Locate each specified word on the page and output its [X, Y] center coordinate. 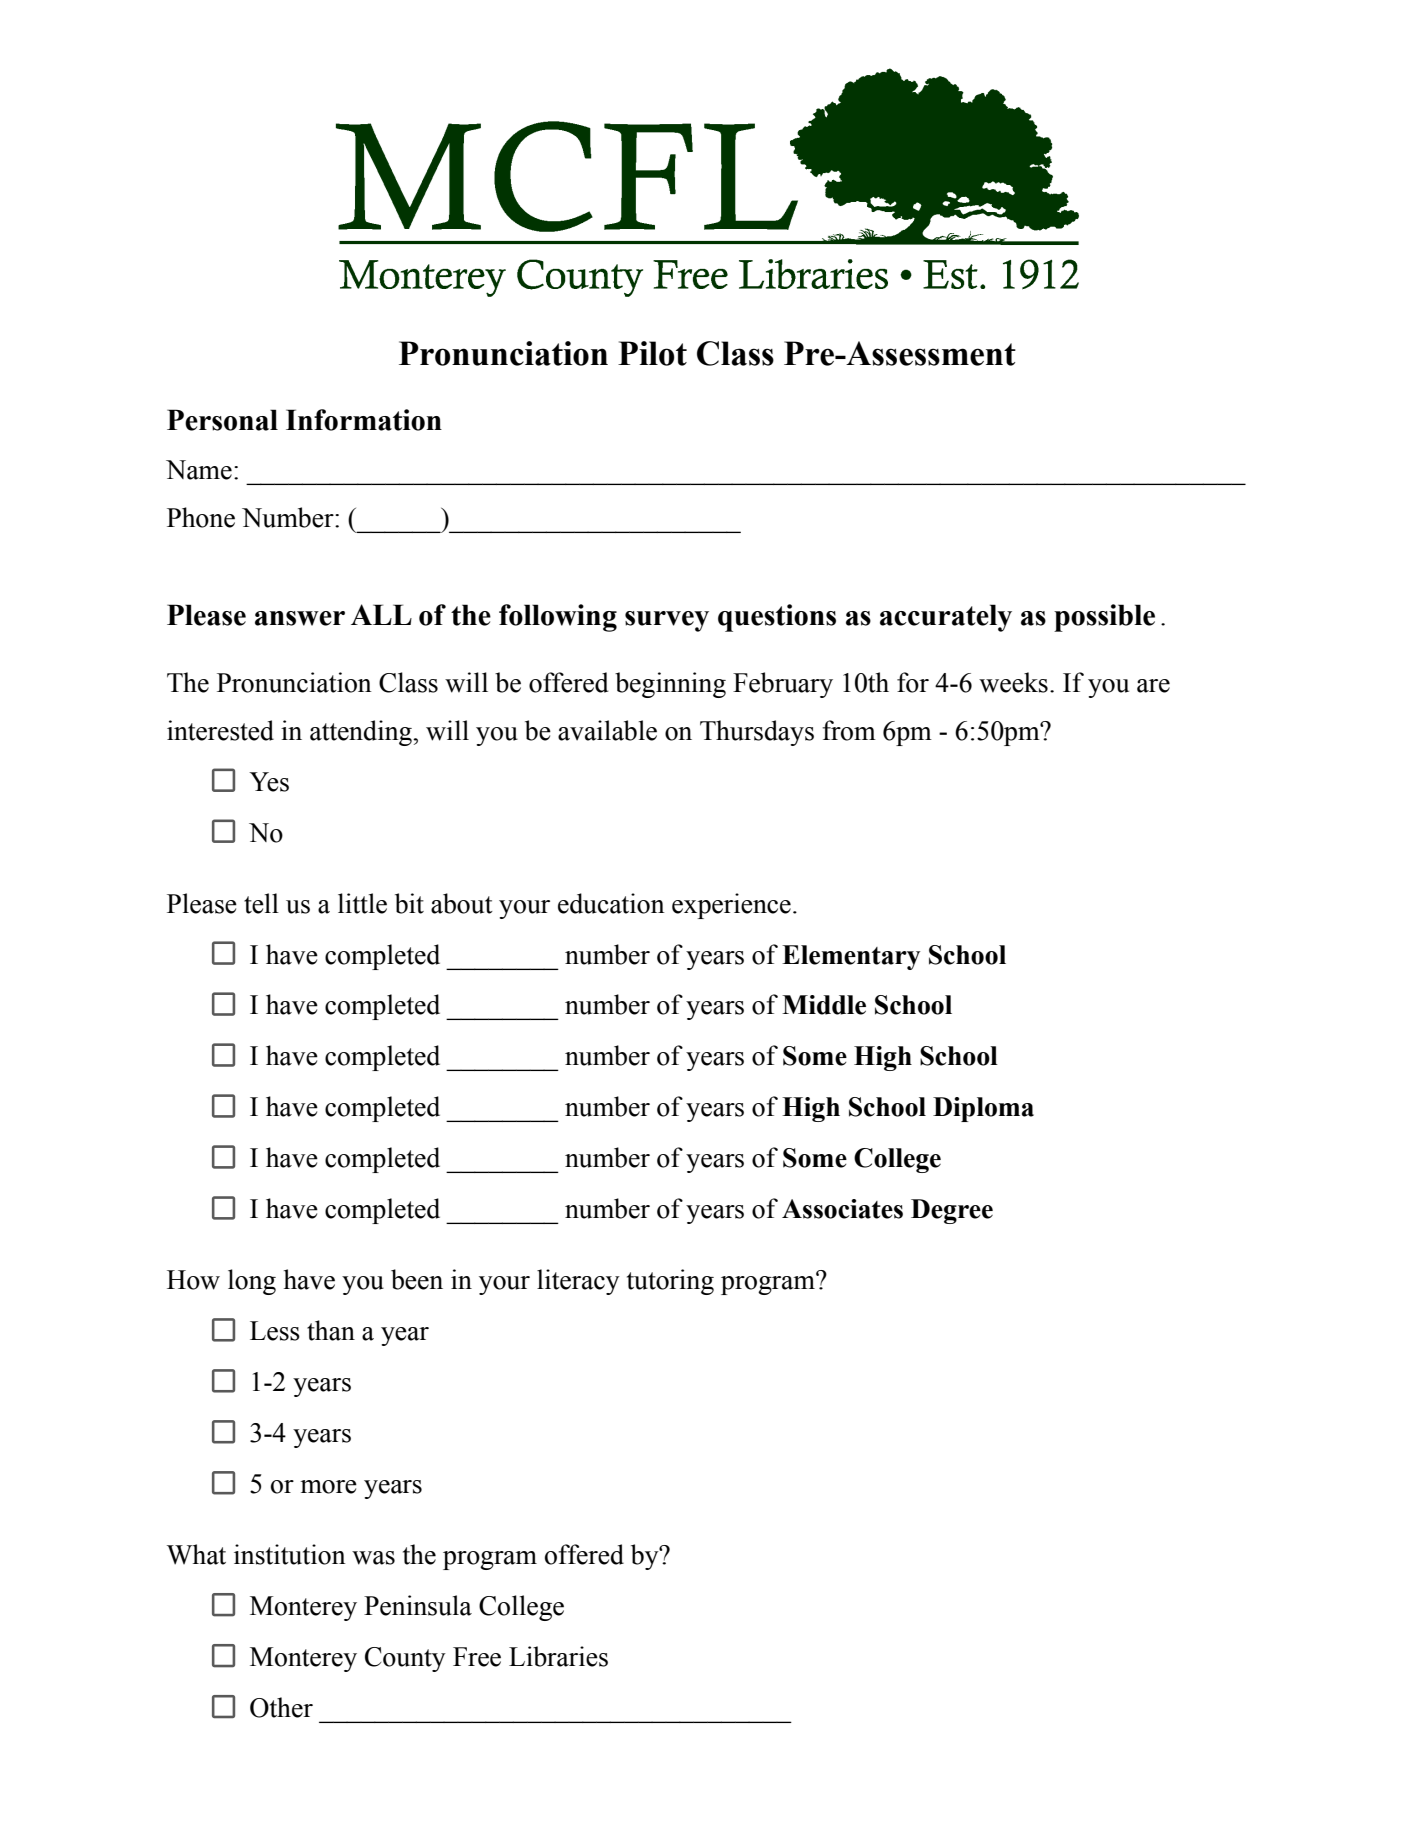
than [331, 1330]
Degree [952, 1211]
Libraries [558, 1656]
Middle [824, 1005]
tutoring [670, 1282]
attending [362, 733]
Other [281, 1707]
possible [1104, 618]
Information [364, 420]
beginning [670, 685]
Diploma [983, 1109]
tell [261, 903]
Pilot [652, 353]
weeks [1013, 682]
